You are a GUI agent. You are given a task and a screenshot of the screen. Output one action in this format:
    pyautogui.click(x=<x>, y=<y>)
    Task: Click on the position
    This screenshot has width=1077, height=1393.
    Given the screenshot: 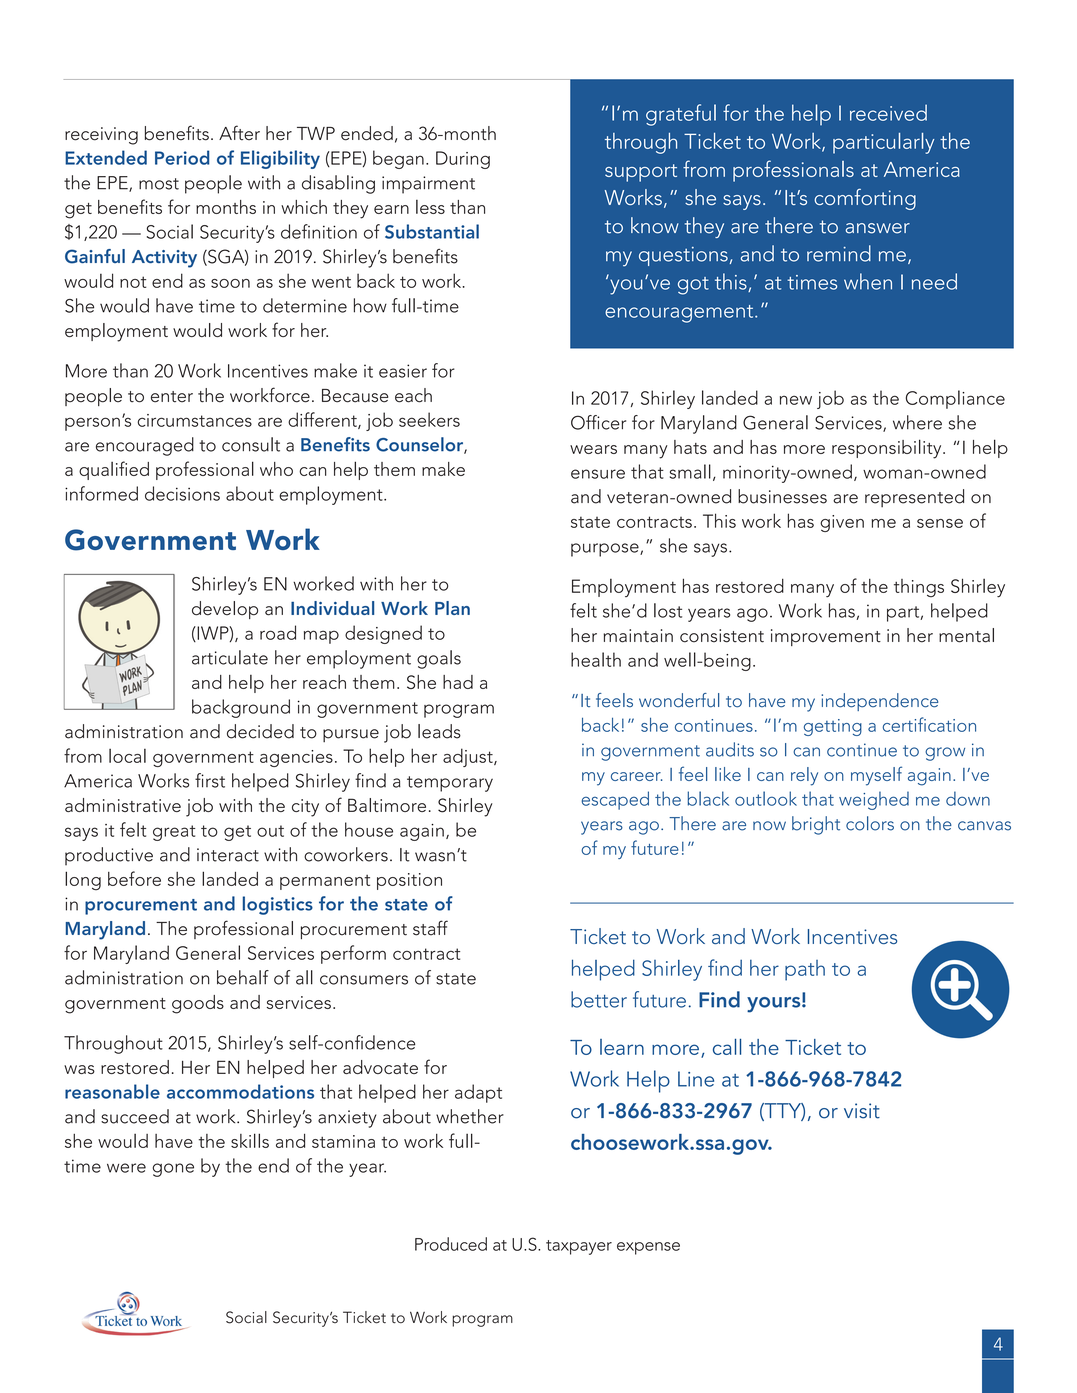 What is the action you would take?
    pyautogui.click(x=409, y=881)
